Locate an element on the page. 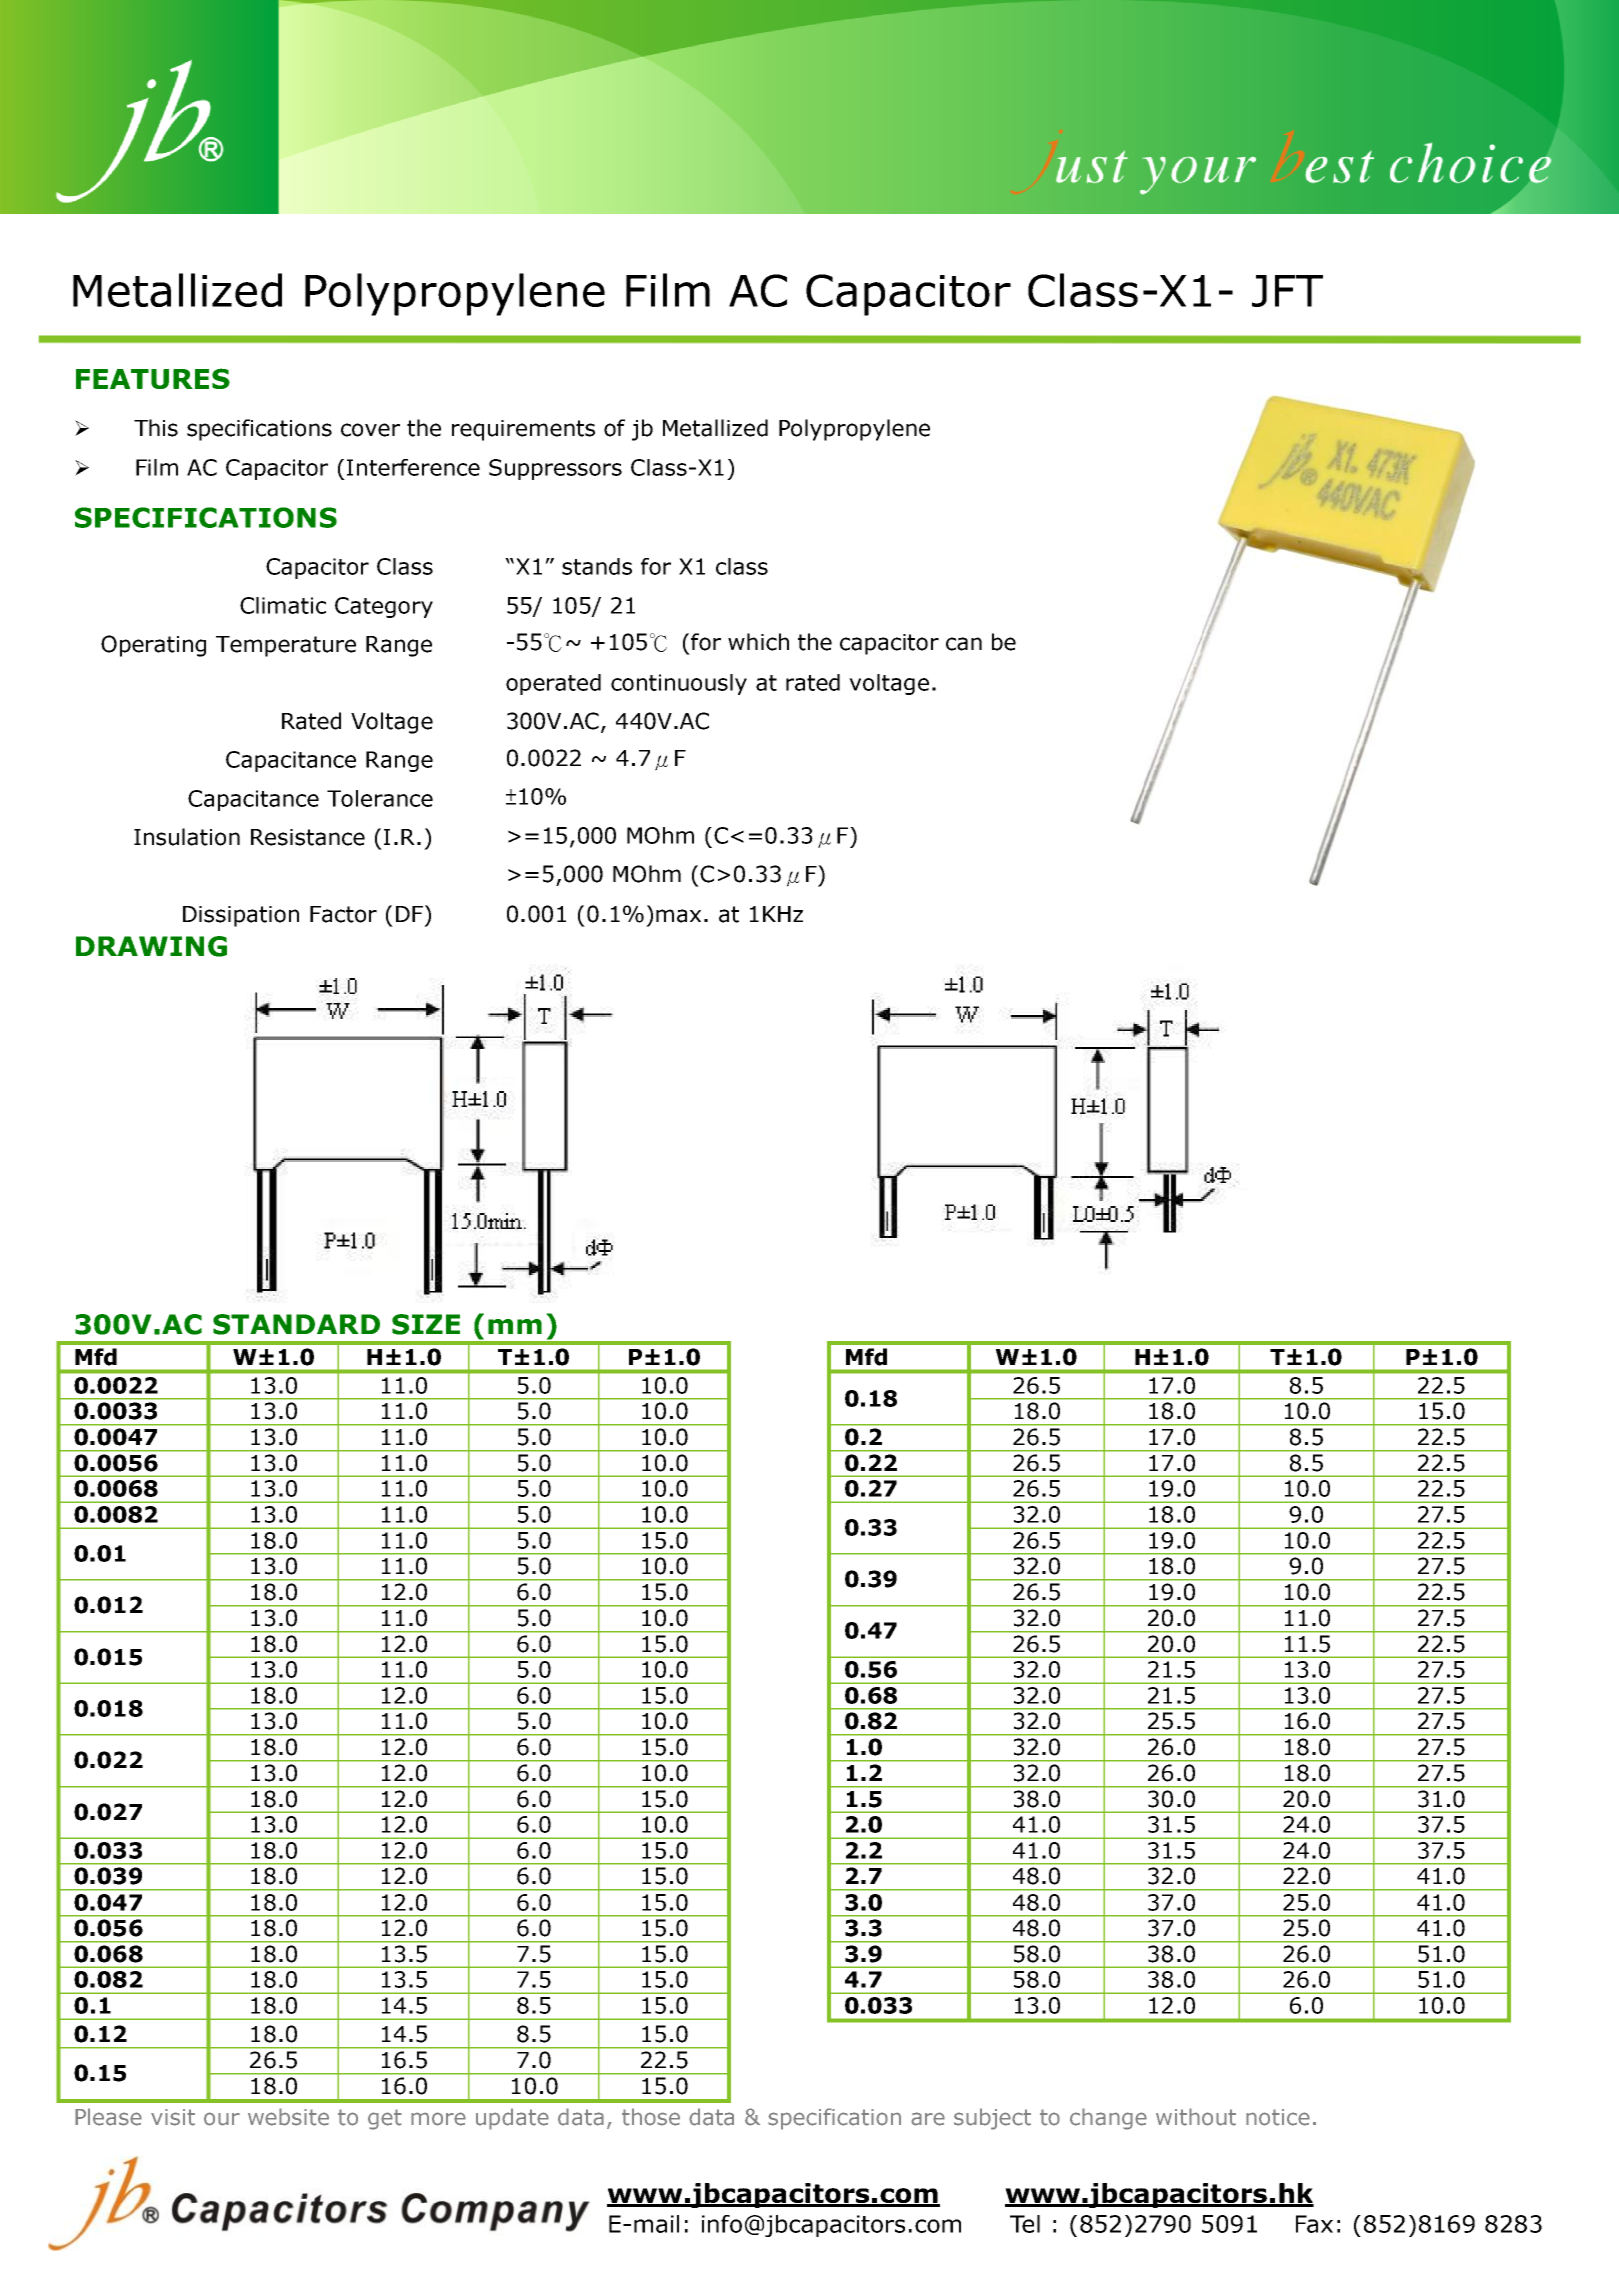  This is located at coordinates (156, 428).
